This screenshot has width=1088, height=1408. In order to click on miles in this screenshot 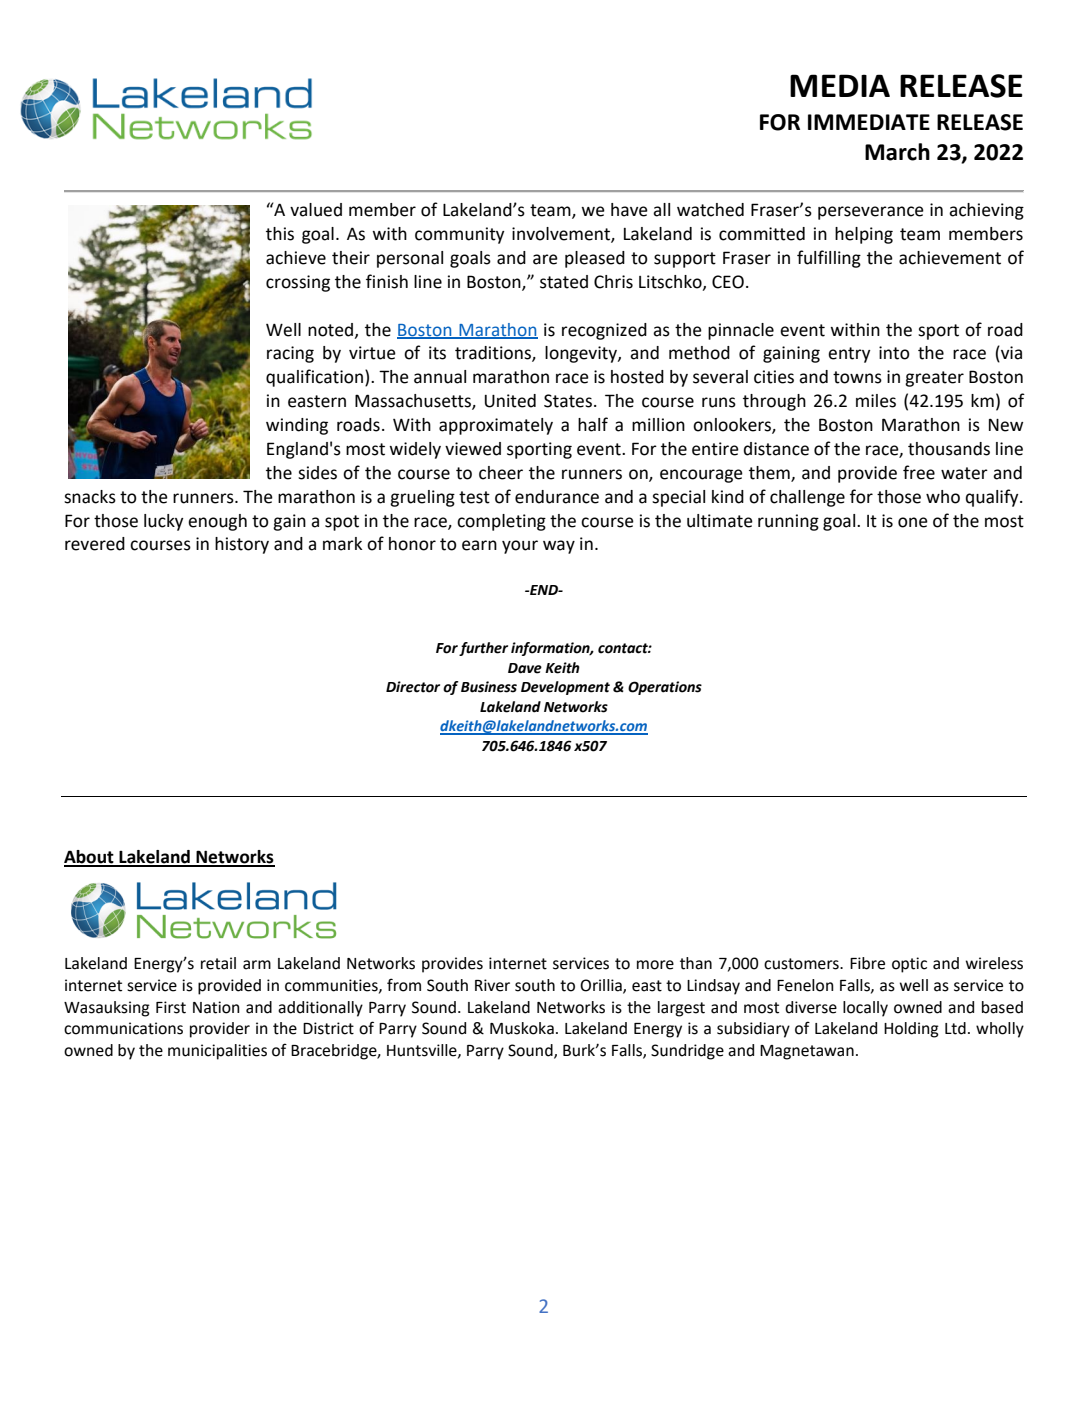, I will do `click(876, 401)`.
